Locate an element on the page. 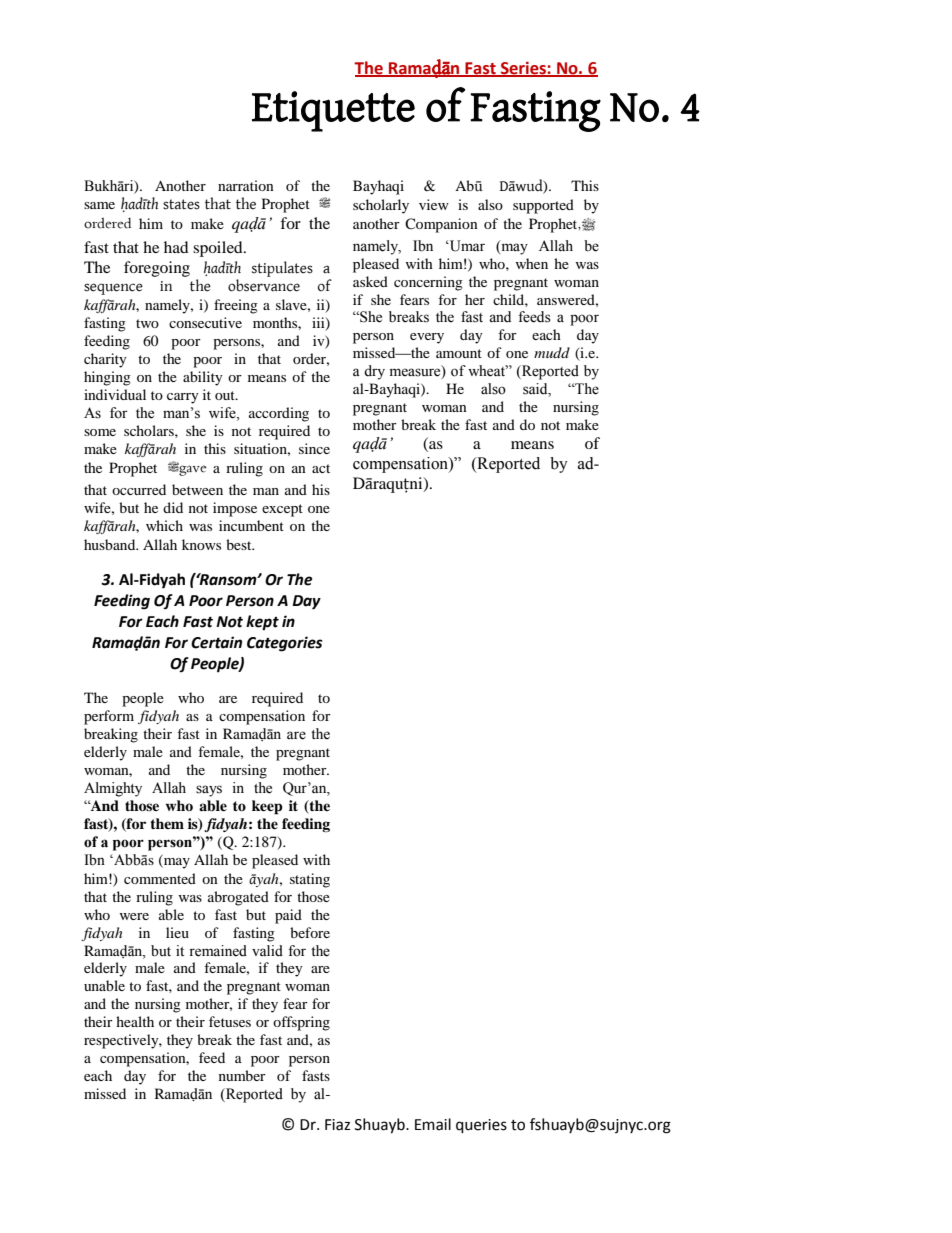 This document has height=1233, width=952. act is located at coordinates (321, 468).
